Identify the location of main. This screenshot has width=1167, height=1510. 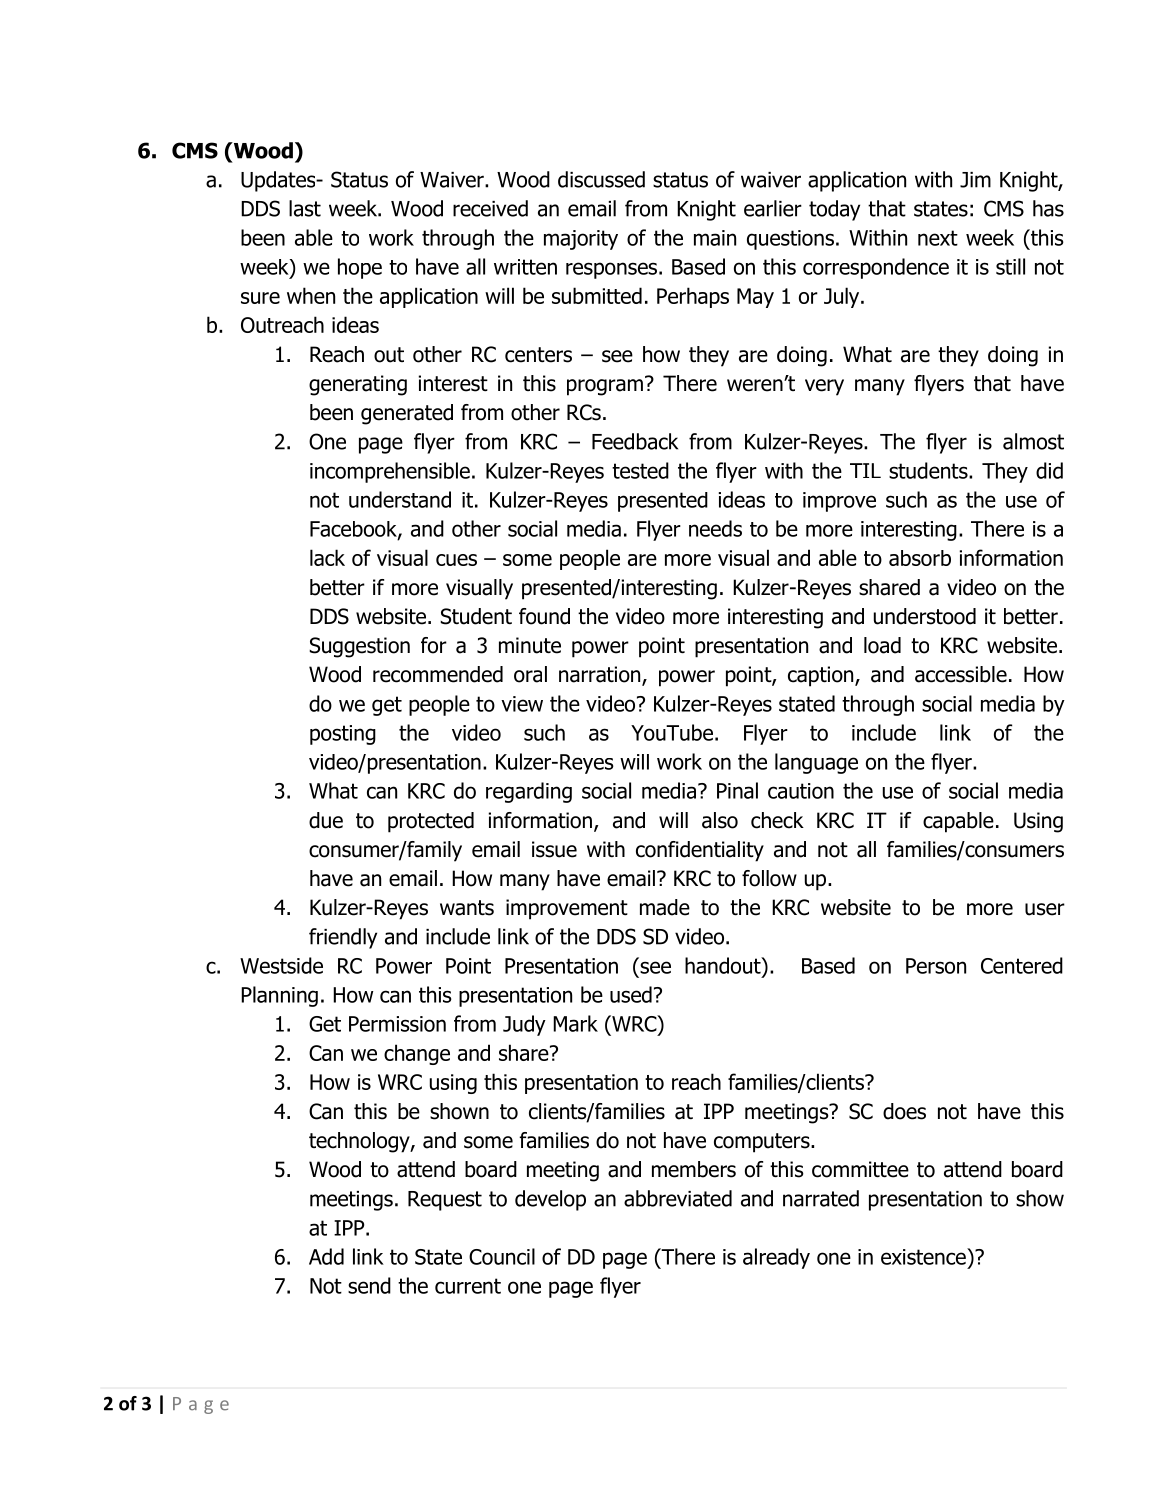
(715, 238).
